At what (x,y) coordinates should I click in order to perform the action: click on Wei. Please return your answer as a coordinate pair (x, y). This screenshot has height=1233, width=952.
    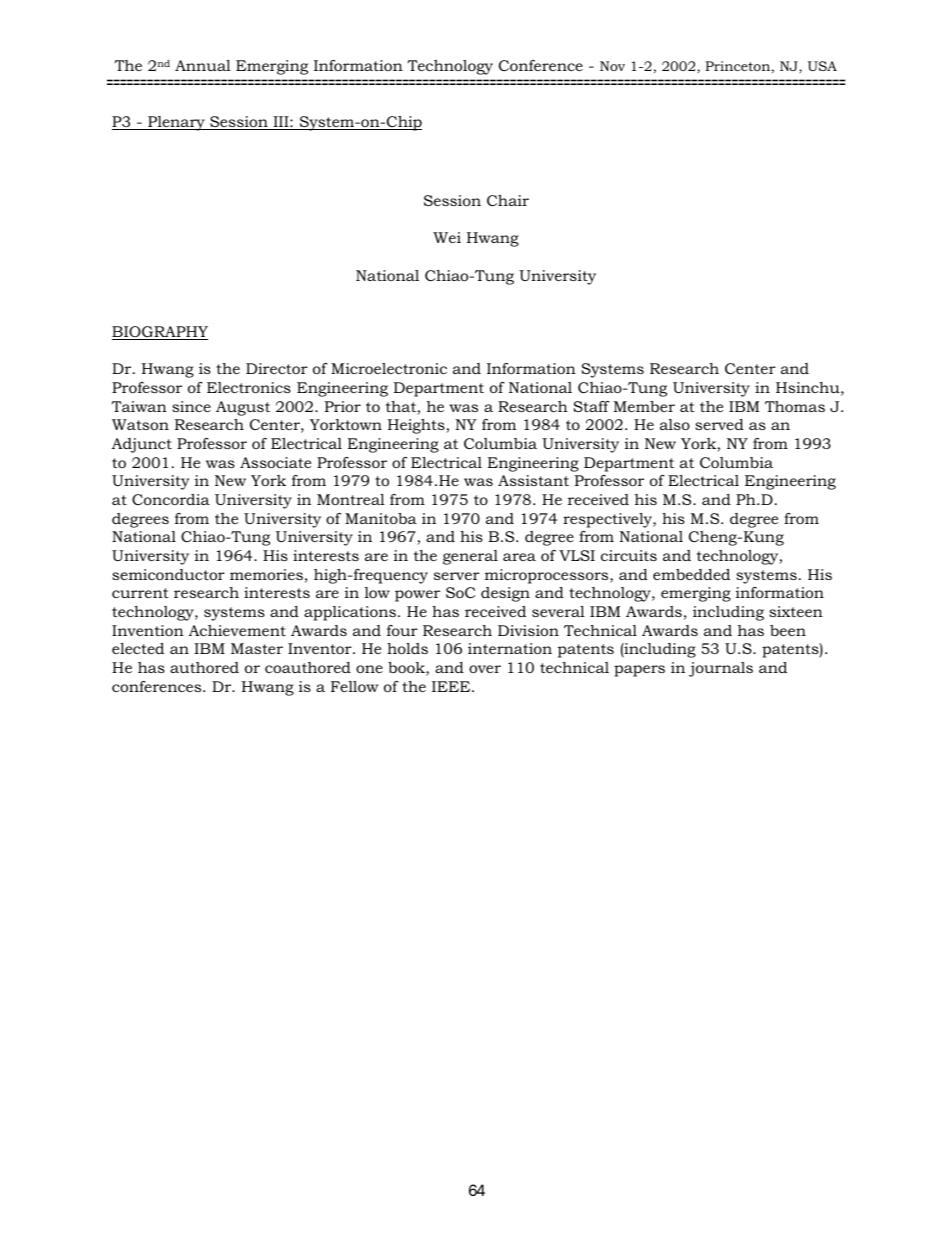
    Looking at the image, I should click on (447, 237).
